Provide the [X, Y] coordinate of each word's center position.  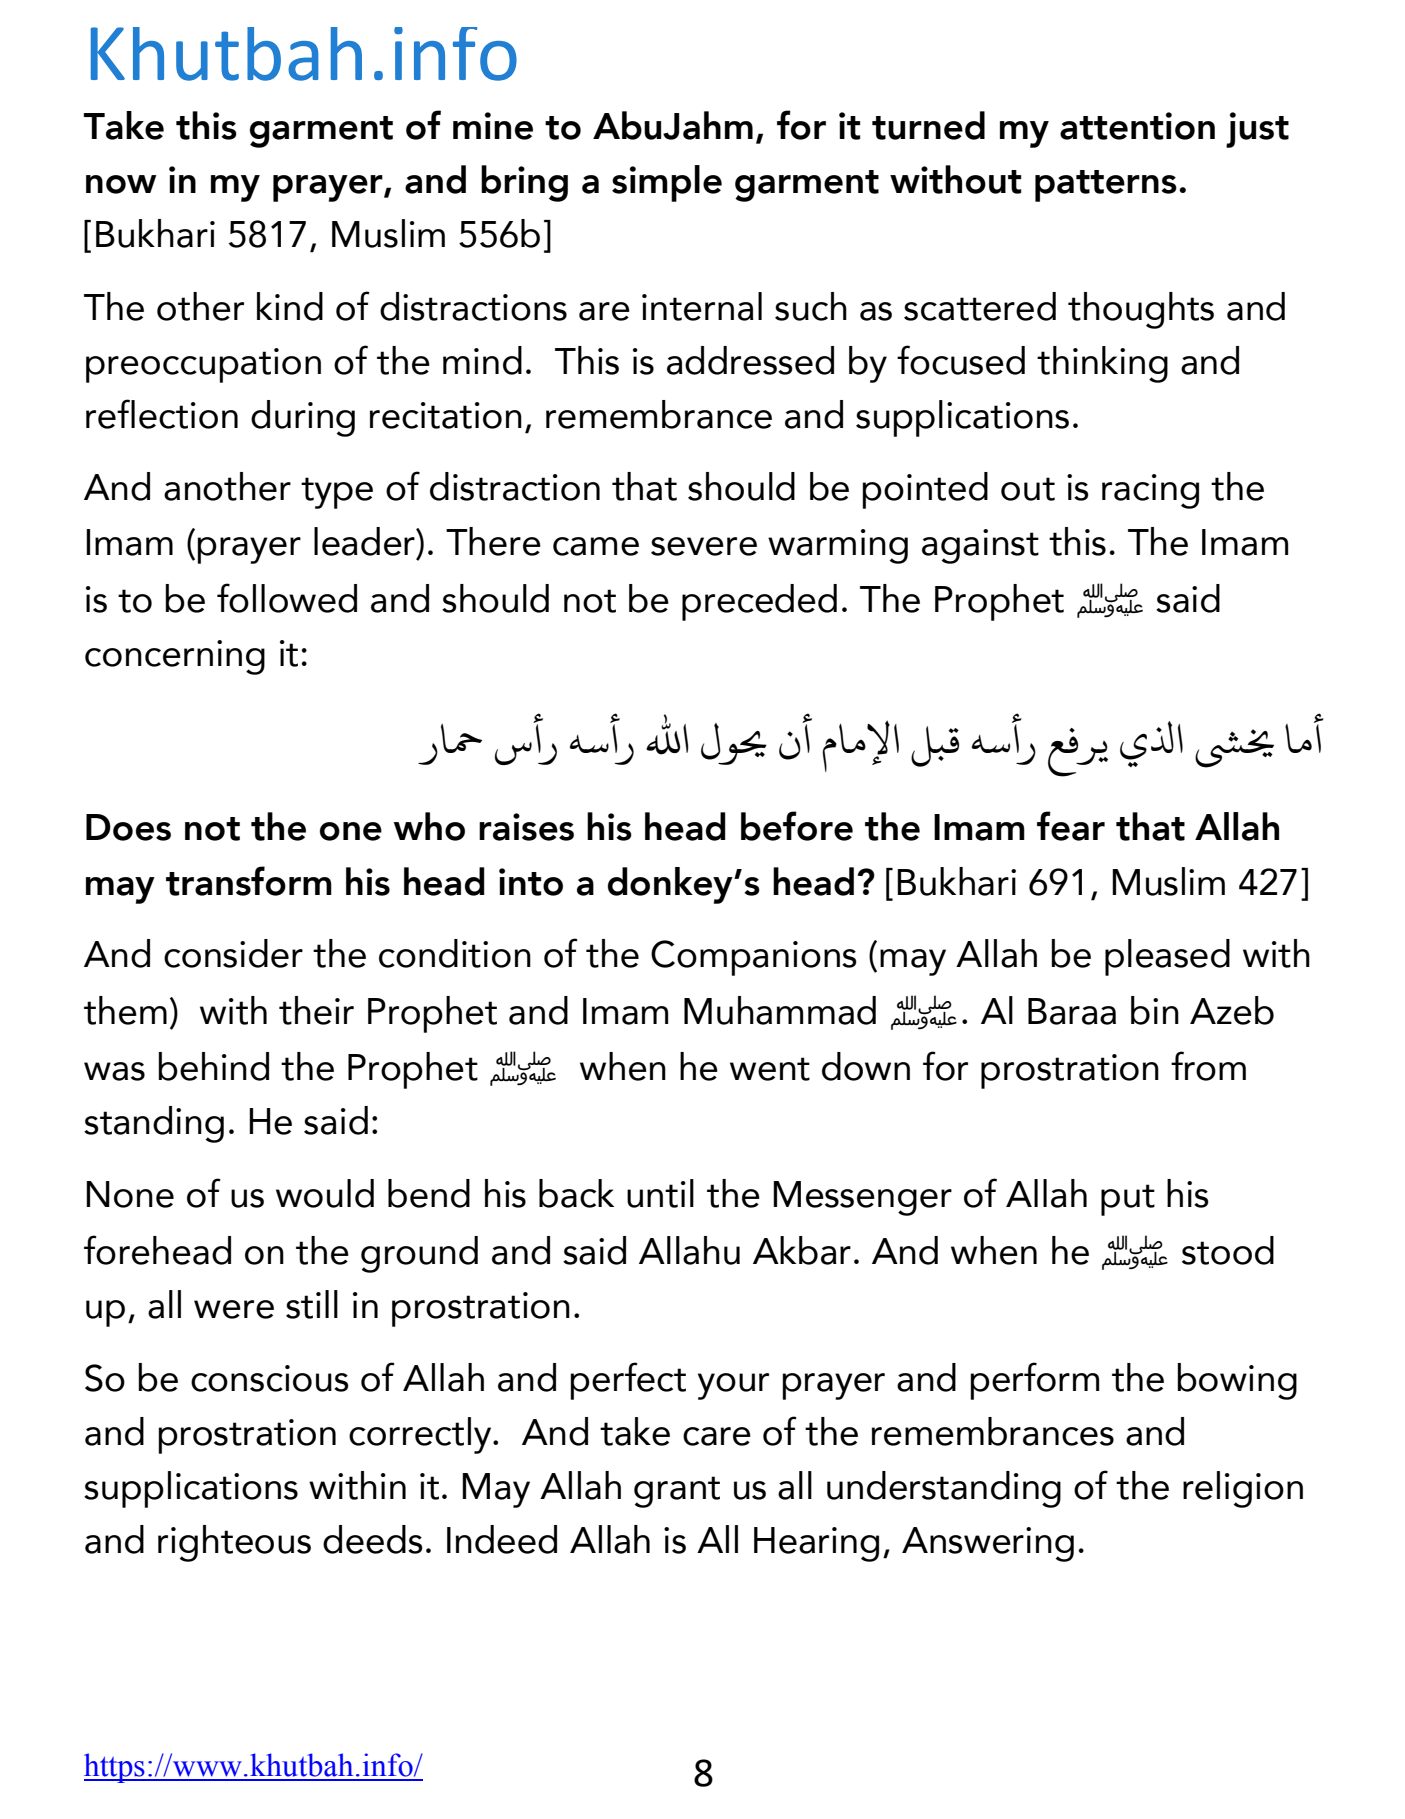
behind [213, 1066]
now [121, 184]
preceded [759, 602]
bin [1155, 1010]
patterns [1106, 186]
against [980, 546]
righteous [234, 1543]
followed [287, 598]
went [770, 1069]
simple [667, 183]
